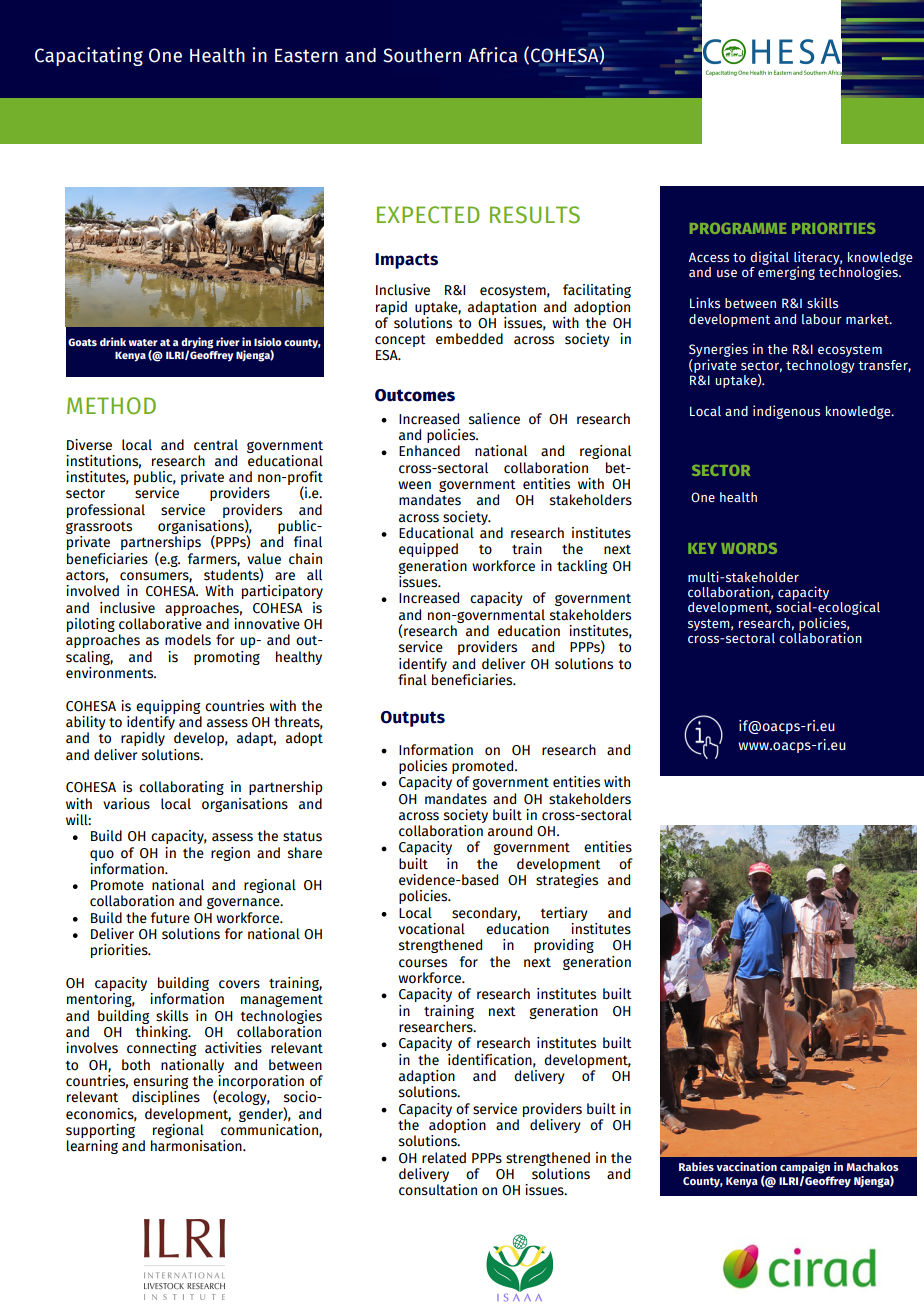 Image resolution: width=924 pixels, height=1308 pixels. Describe the element at coordinates (166, 1098) in the document. I see `disciplines` at that location.
